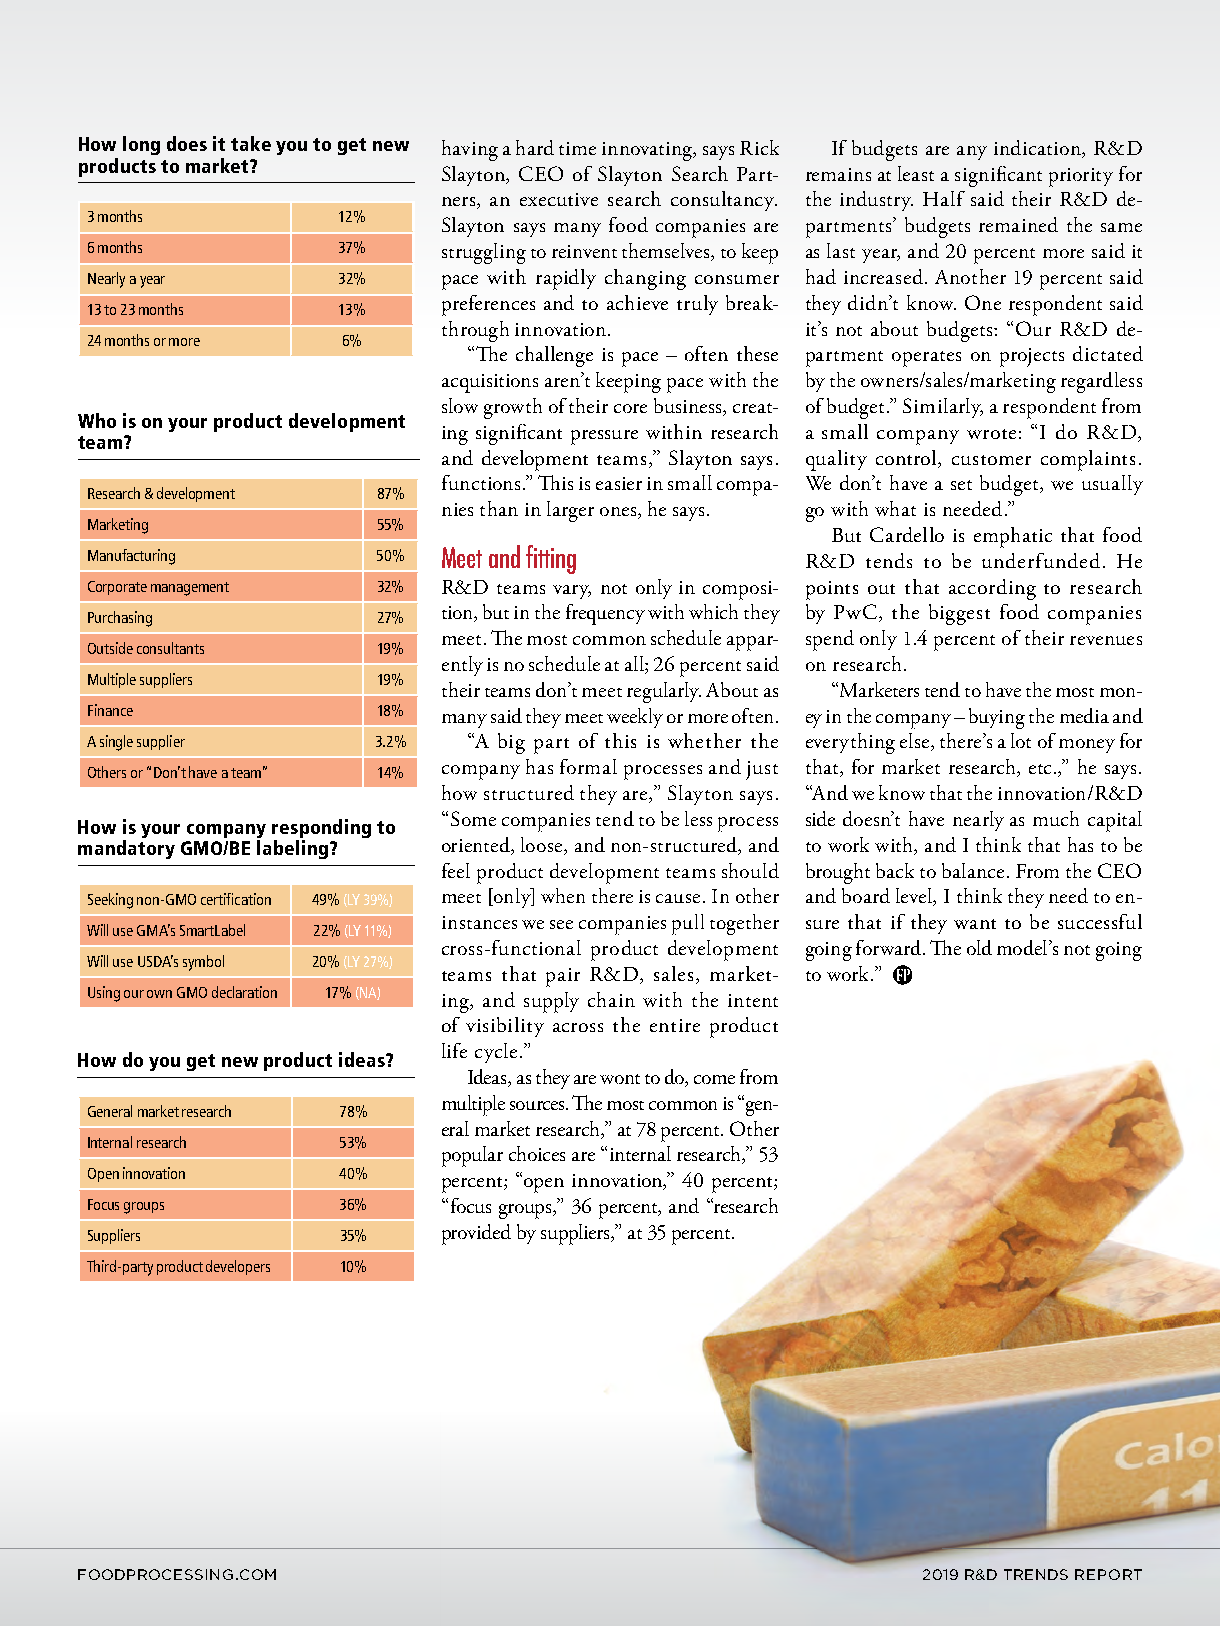  Describe the element at coordinates (944, 198) in the document. I see `Half` at that location.
